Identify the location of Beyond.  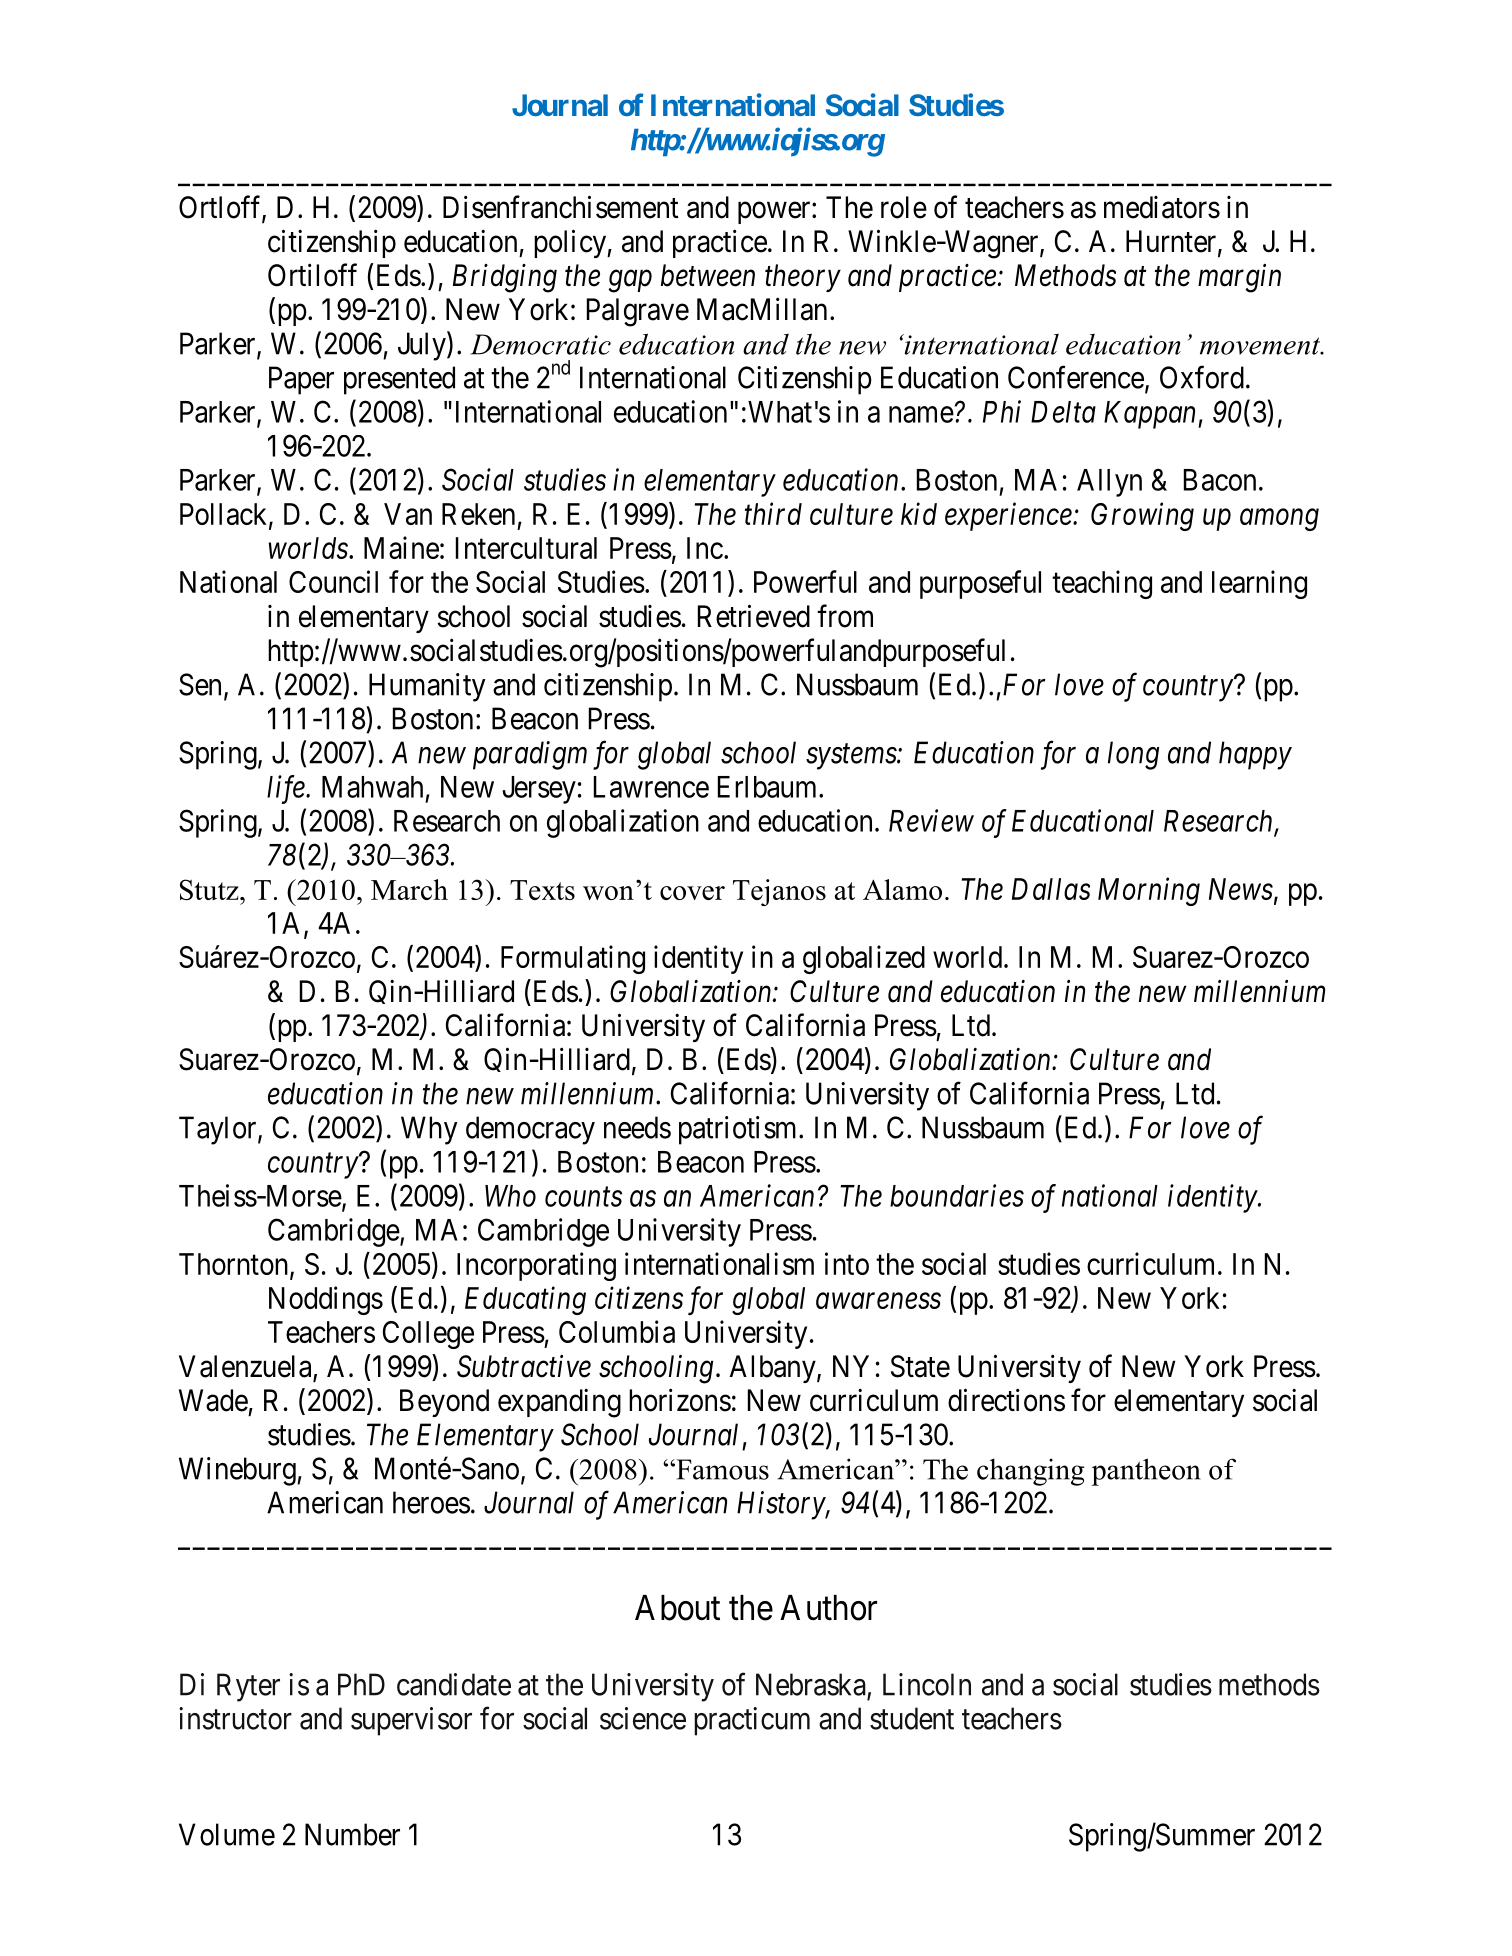
(444, 1403).
